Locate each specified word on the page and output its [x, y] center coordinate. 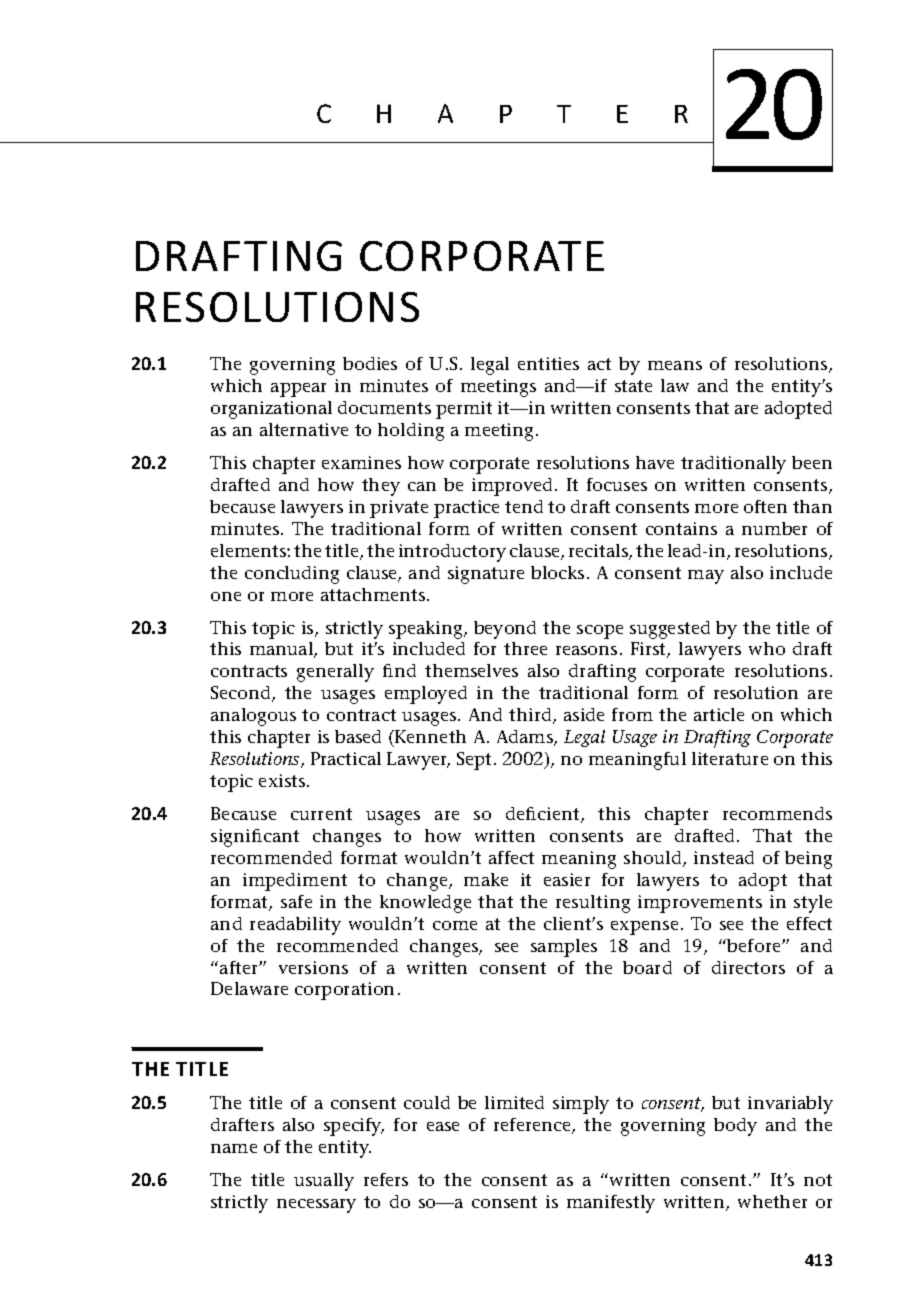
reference [533, 1126]
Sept [476, 761]
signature [486, 575]
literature [730, 758]
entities [548, 363]
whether [772, 1201]
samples [564, 948]
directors [748, 967]
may [706, 577]
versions [313, 967]
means [675, 365]
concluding [292, 575]
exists [283, 780]
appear [298, 390]
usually [324, 1182]
